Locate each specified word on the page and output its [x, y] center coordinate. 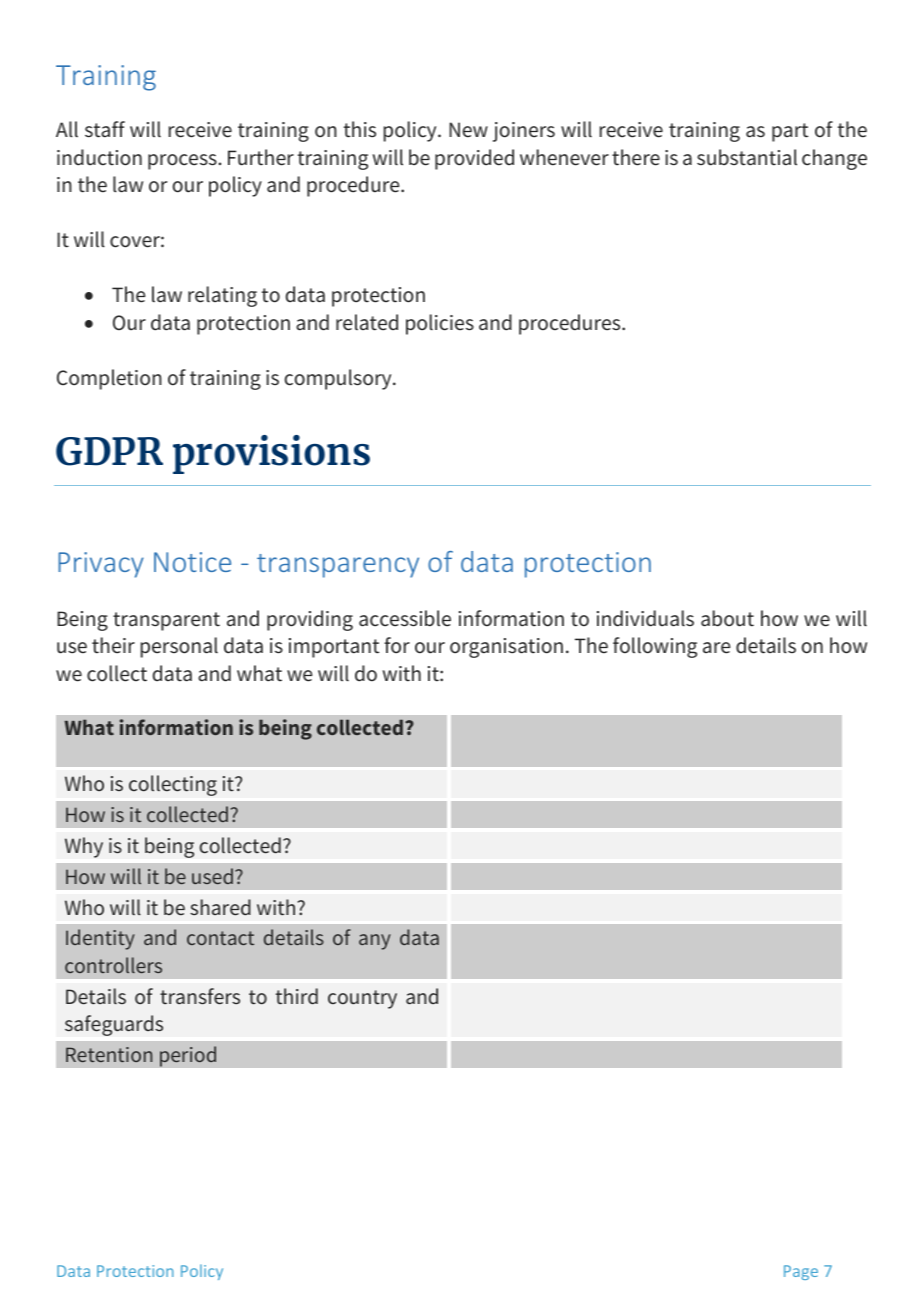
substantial [747, 157]
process [183, 162]
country [362, 999]
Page [801, 1272]
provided [474, 159]
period [188, 1056]
